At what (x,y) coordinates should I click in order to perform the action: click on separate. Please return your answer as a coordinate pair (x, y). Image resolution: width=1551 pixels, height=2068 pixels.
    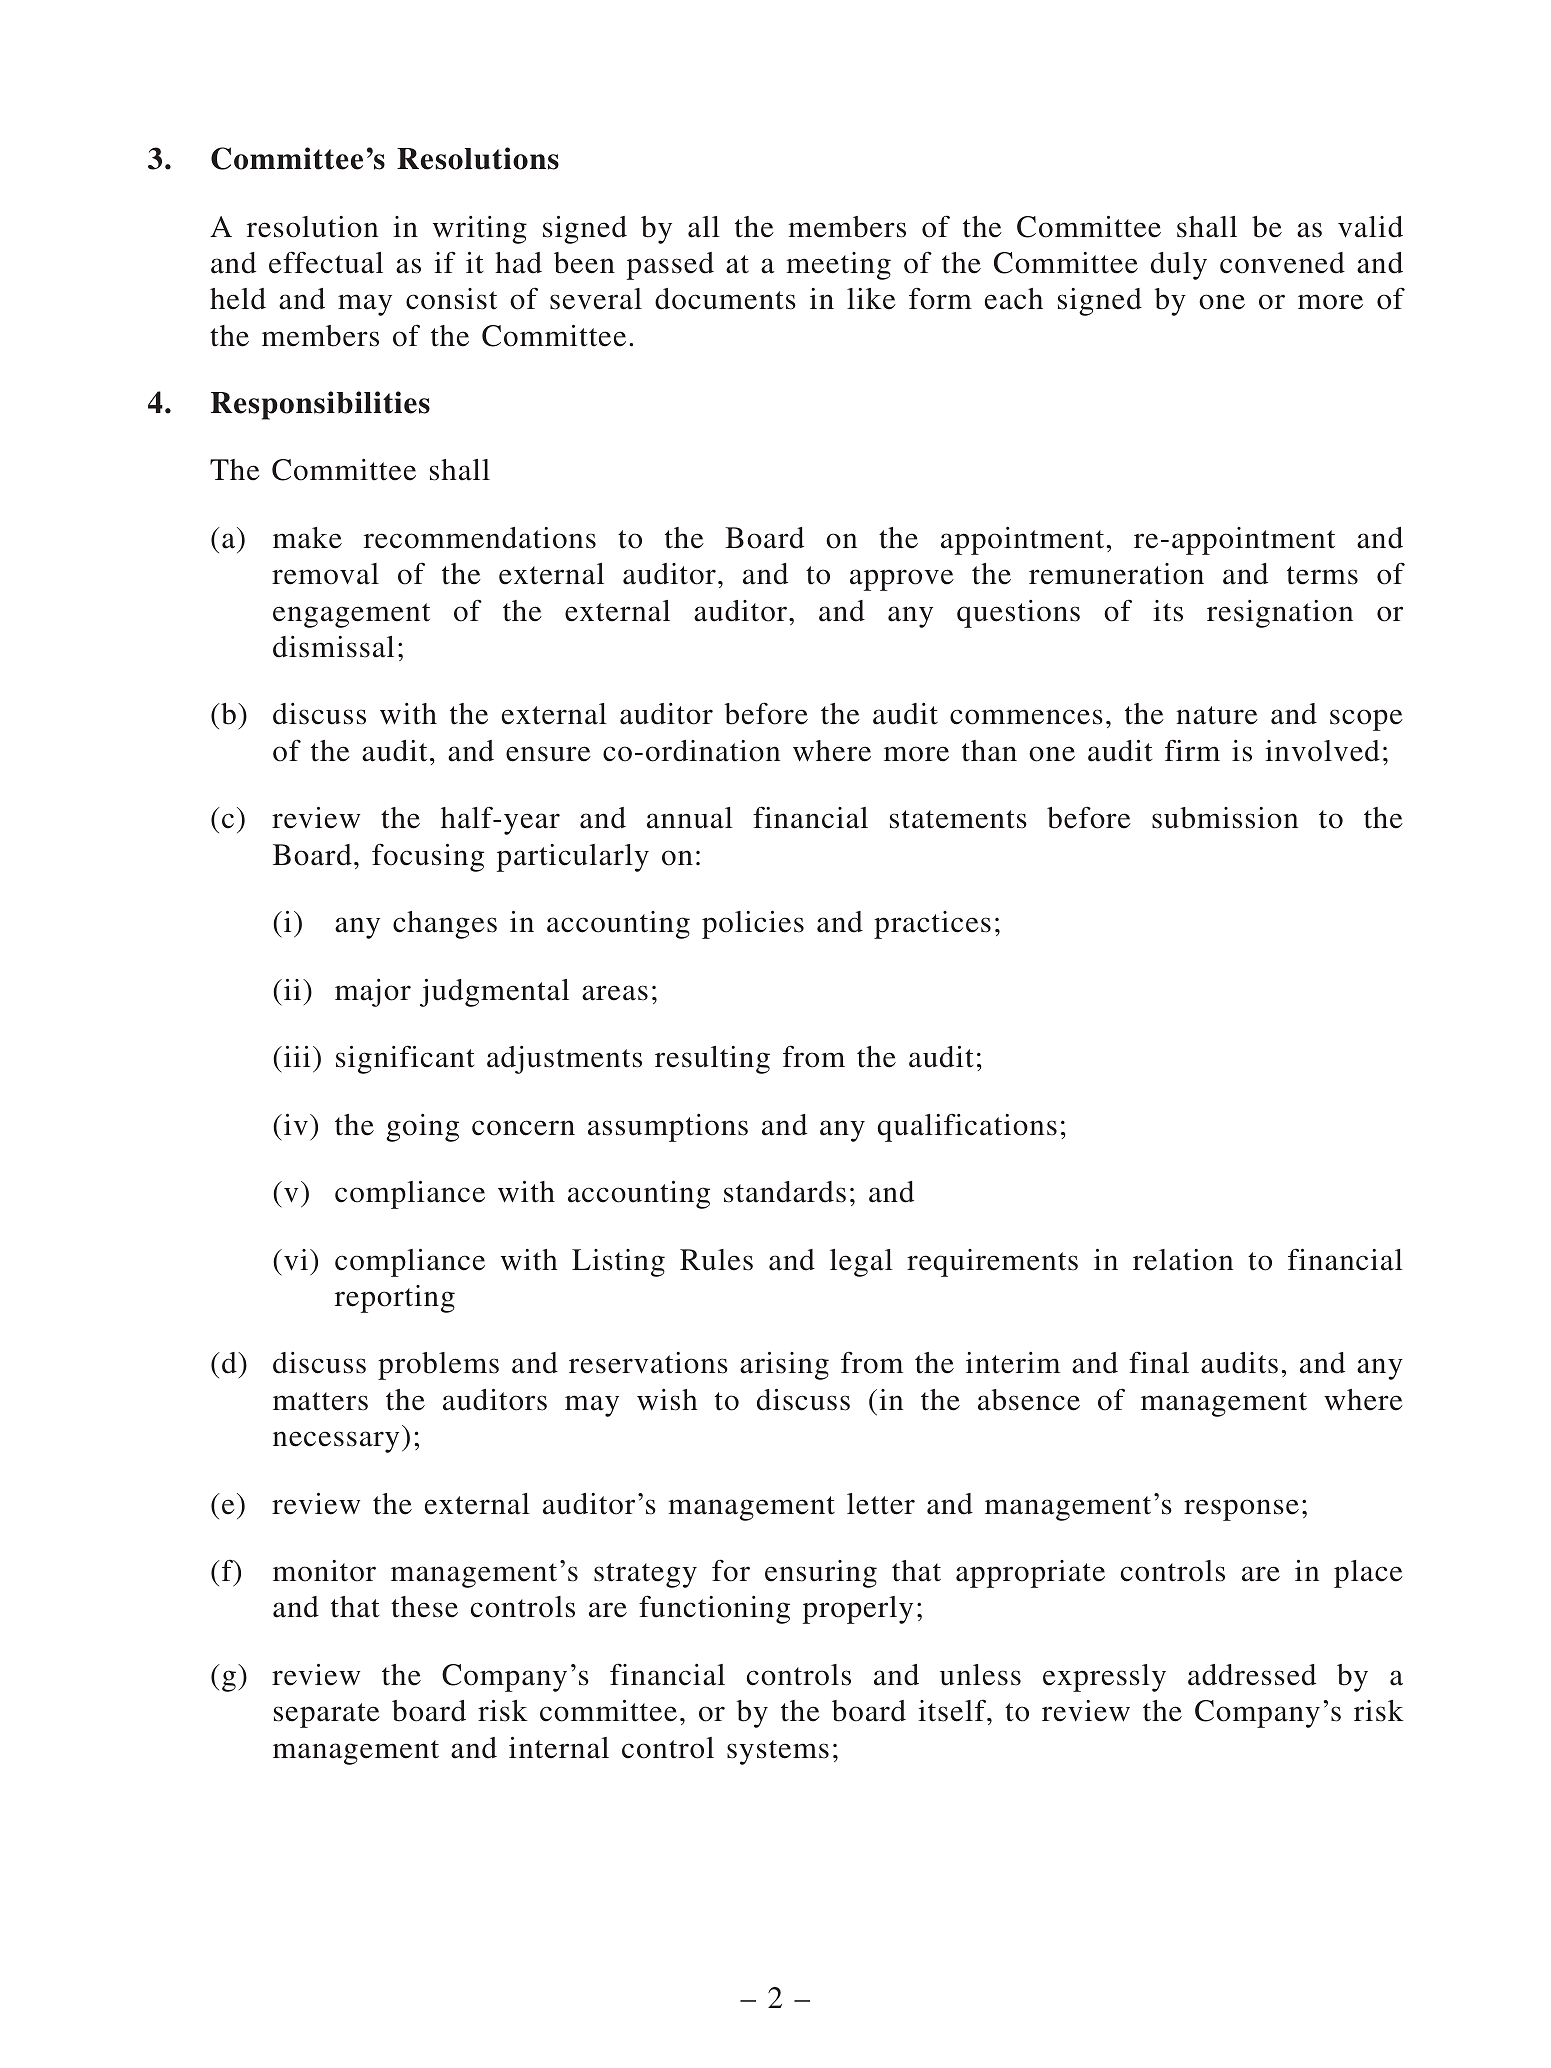
    Looking at the image, I should click on (327, 1715).
